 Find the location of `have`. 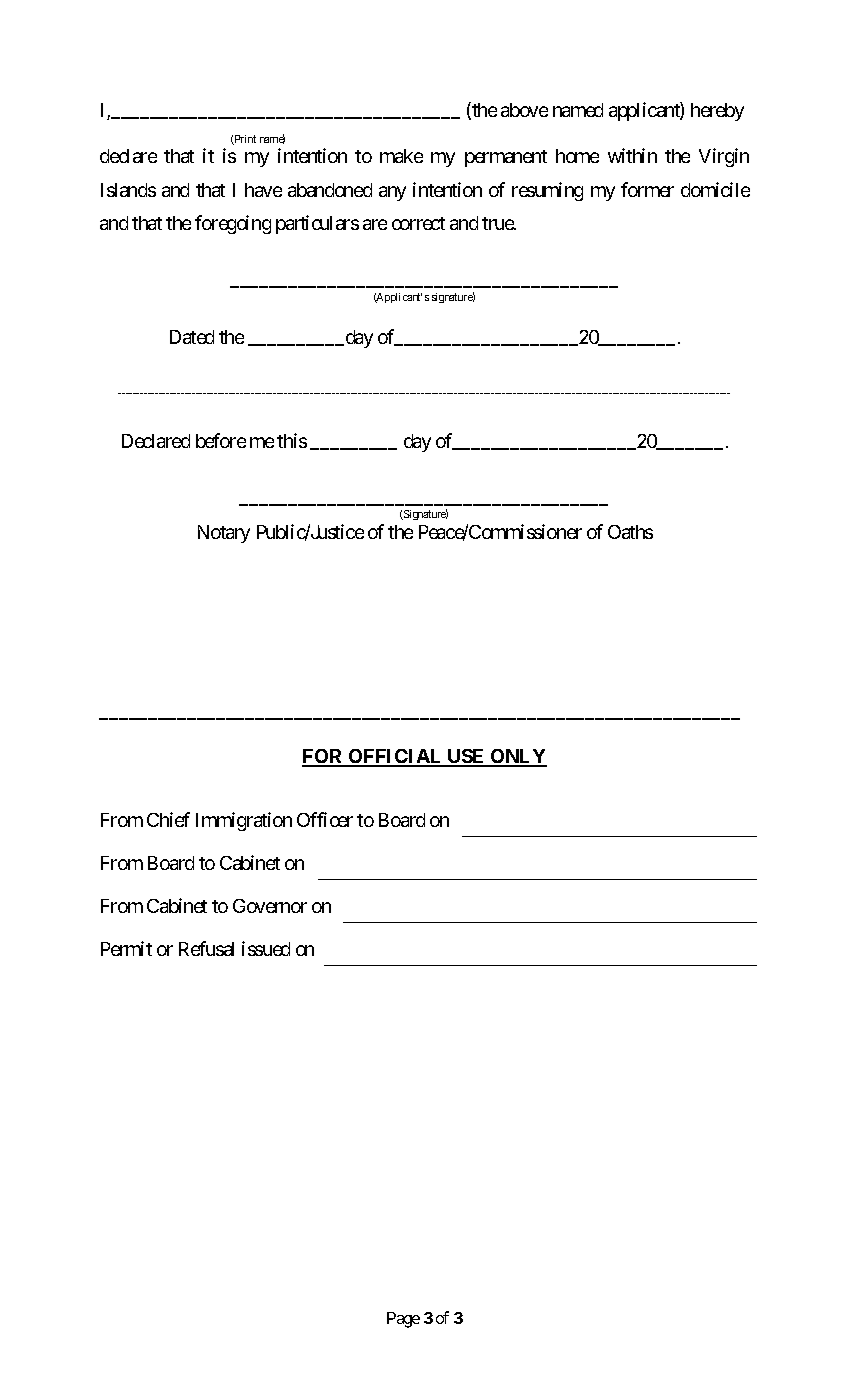

have is located at coordinates (263, 190).
